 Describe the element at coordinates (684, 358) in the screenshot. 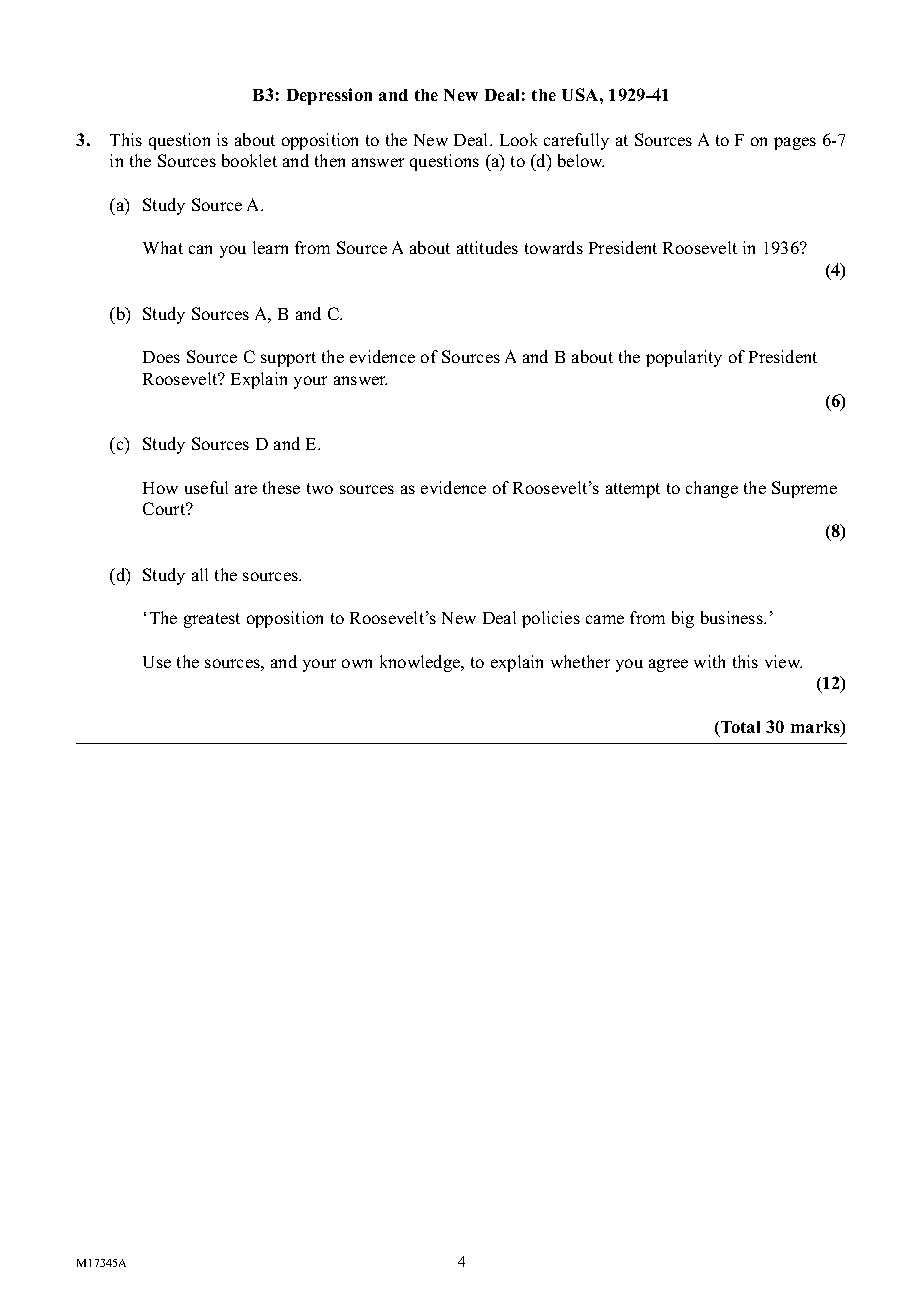

I see `popularity` at that location.
